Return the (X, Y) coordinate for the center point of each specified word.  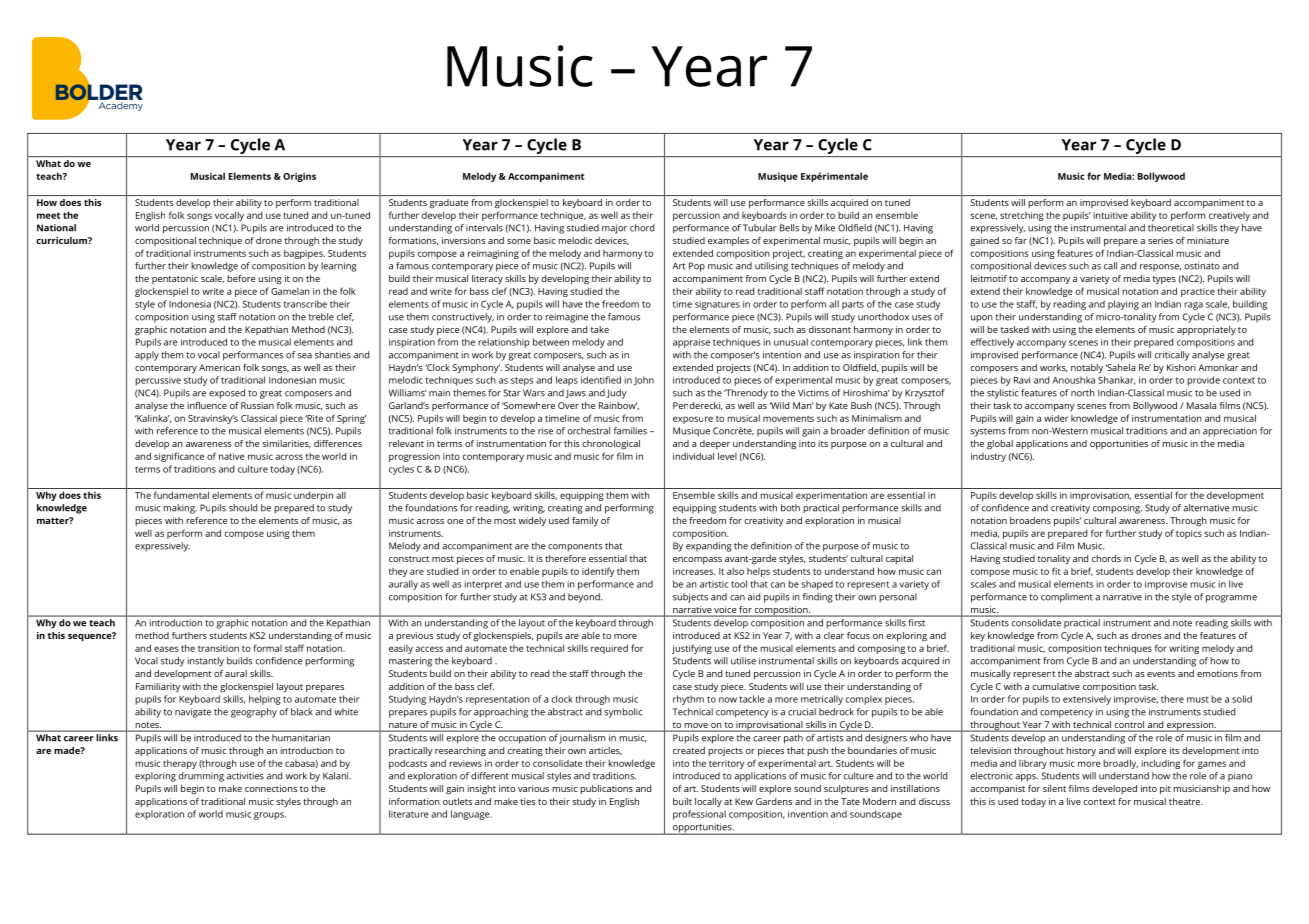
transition (218, 648)
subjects (690, 598)
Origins (299, 177)
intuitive (1110, 215)
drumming (201, 777)
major (614, 229)
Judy (617, 394)
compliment (1067, 598)
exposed (227, 394)
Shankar (1117, 380)
